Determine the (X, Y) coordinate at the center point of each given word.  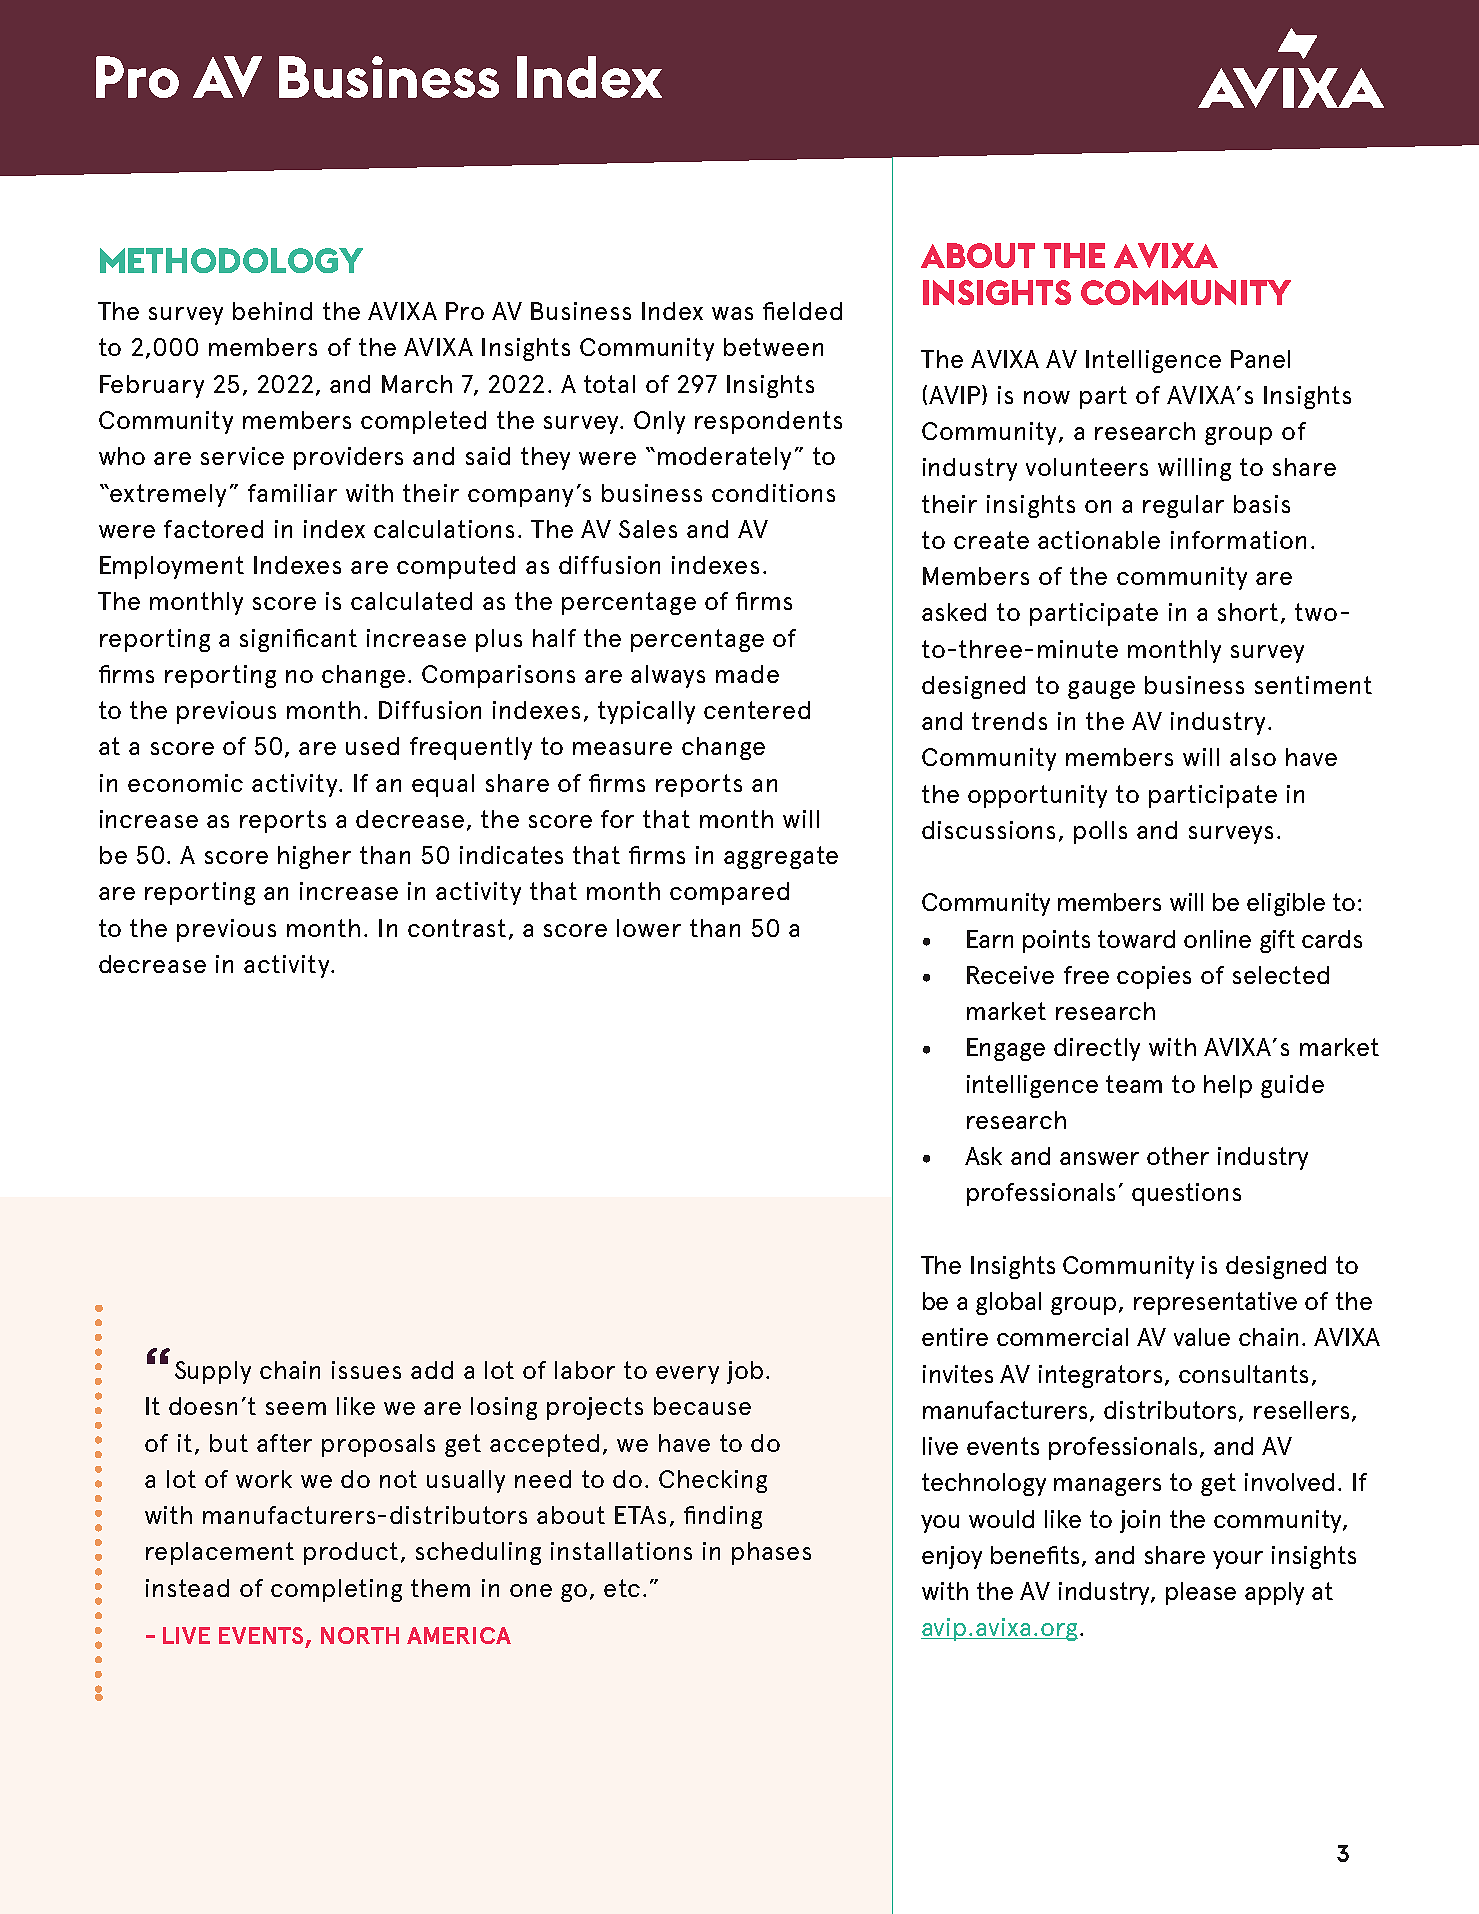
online (1217, 939)
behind (272, 311)
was (732, 313)
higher (314, 857)
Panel (1260, 359)
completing (336, 1590)
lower (649, 928)
